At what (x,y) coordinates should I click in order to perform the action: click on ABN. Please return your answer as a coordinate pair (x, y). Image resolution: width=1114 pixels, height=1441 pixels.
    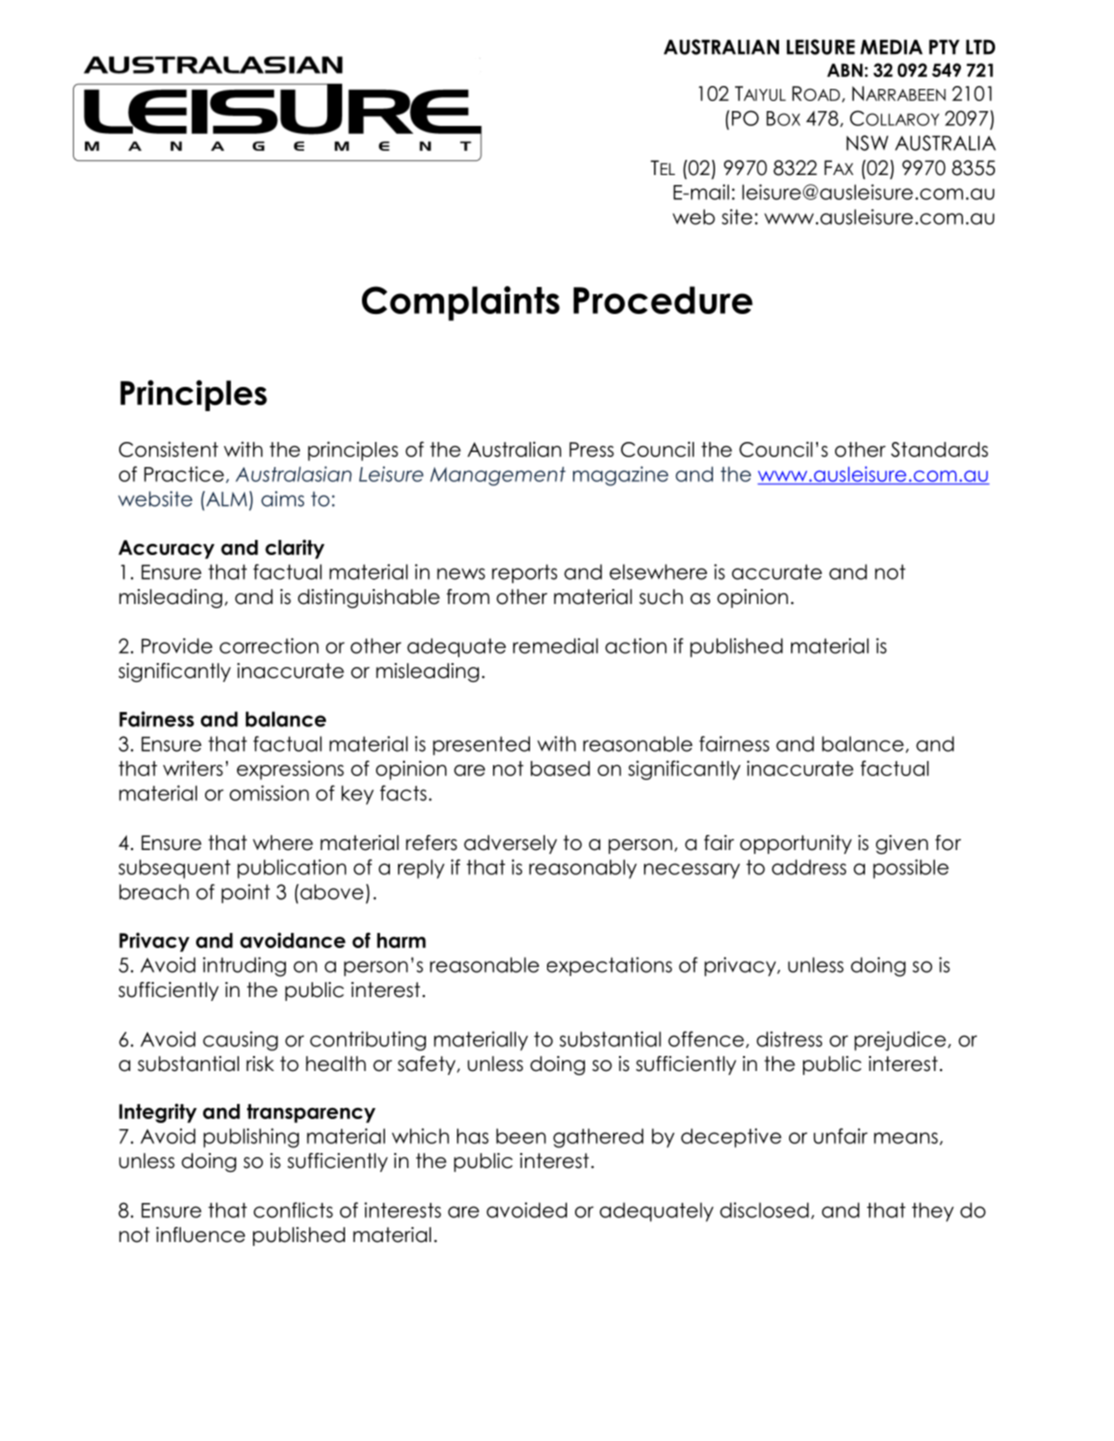
    Looking at the image, I should click on (845, 70).
